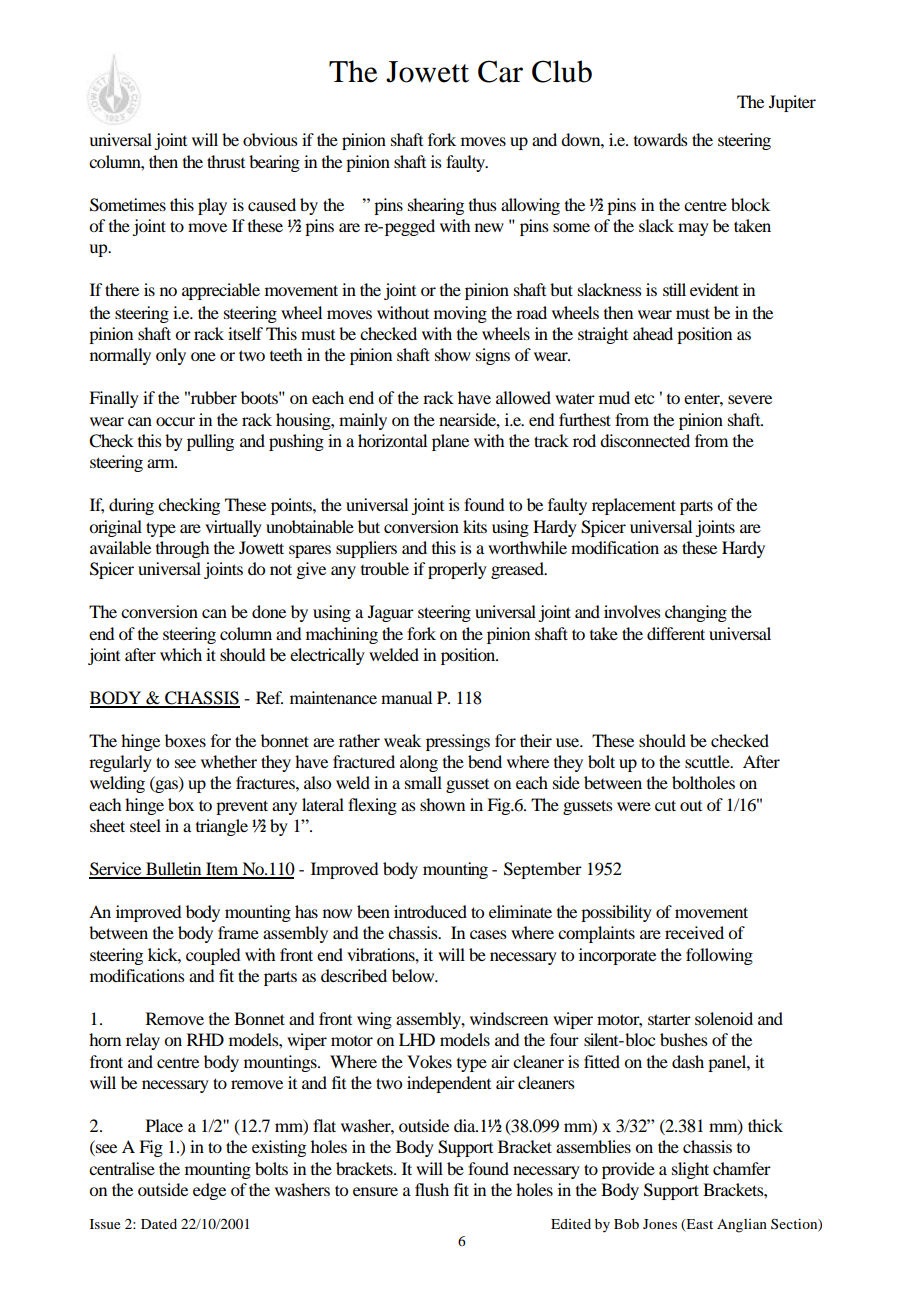 This screenshot has height=1307, width=924. I want to click on which, so click(181, 654).
